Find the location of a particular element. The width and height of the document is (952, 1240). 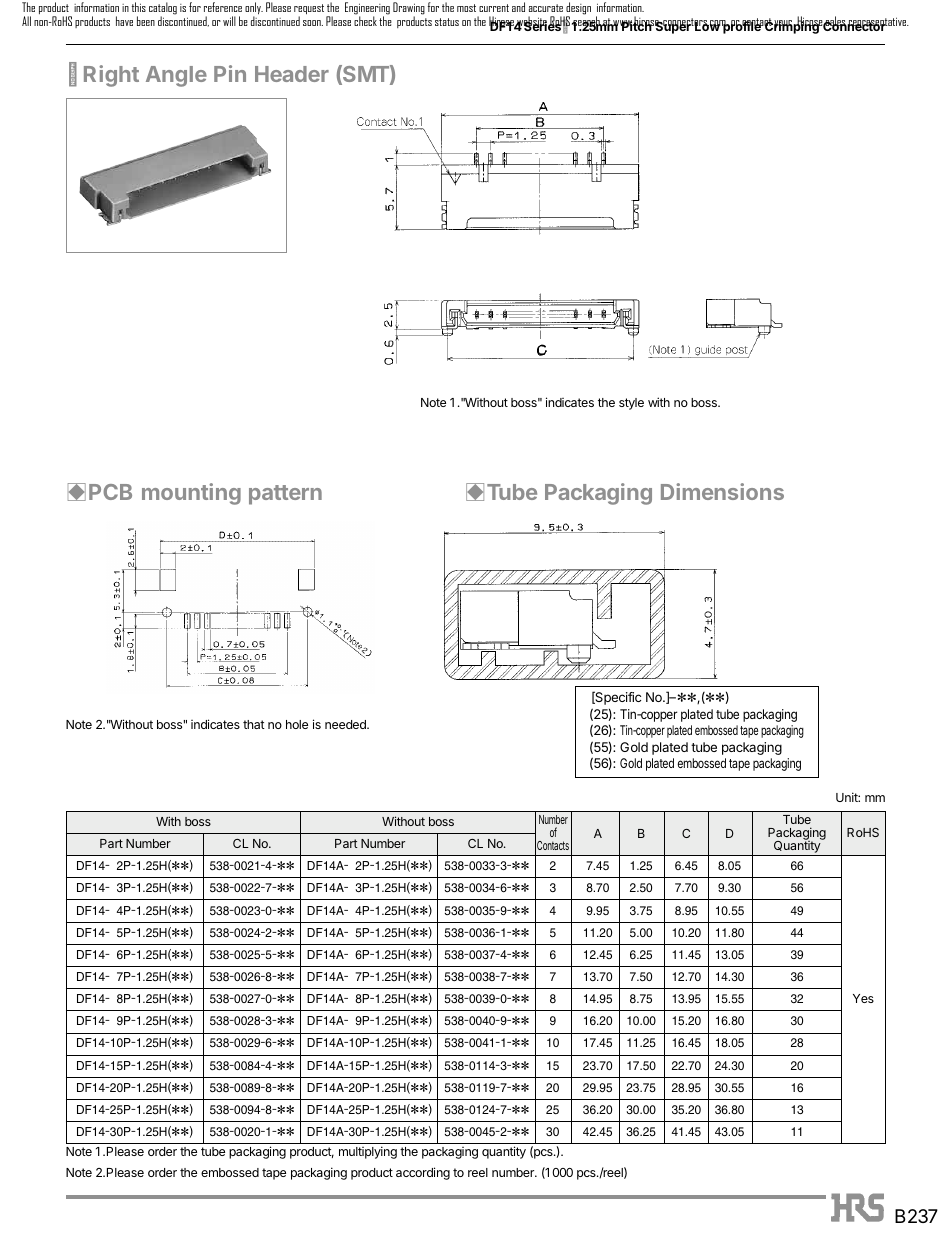

needed is located at coordinates (346, 724).
